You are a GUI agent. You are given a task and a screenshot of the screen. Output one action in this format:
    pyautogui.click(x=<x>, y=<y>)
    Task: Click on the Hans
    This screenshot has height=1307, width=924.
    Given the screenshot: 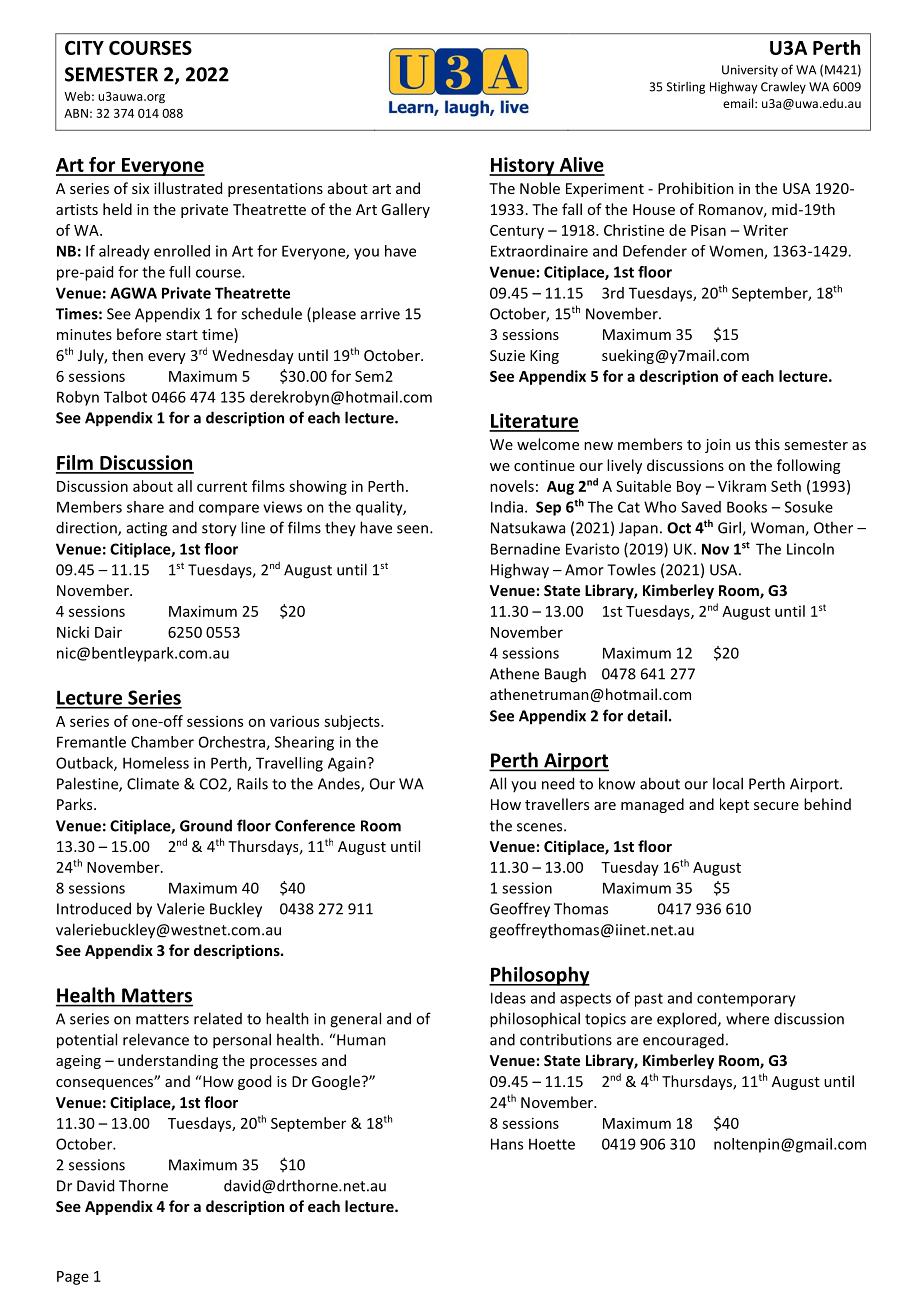 What is the action you would take?
    pyautogui.click(x=507, y=1144)
